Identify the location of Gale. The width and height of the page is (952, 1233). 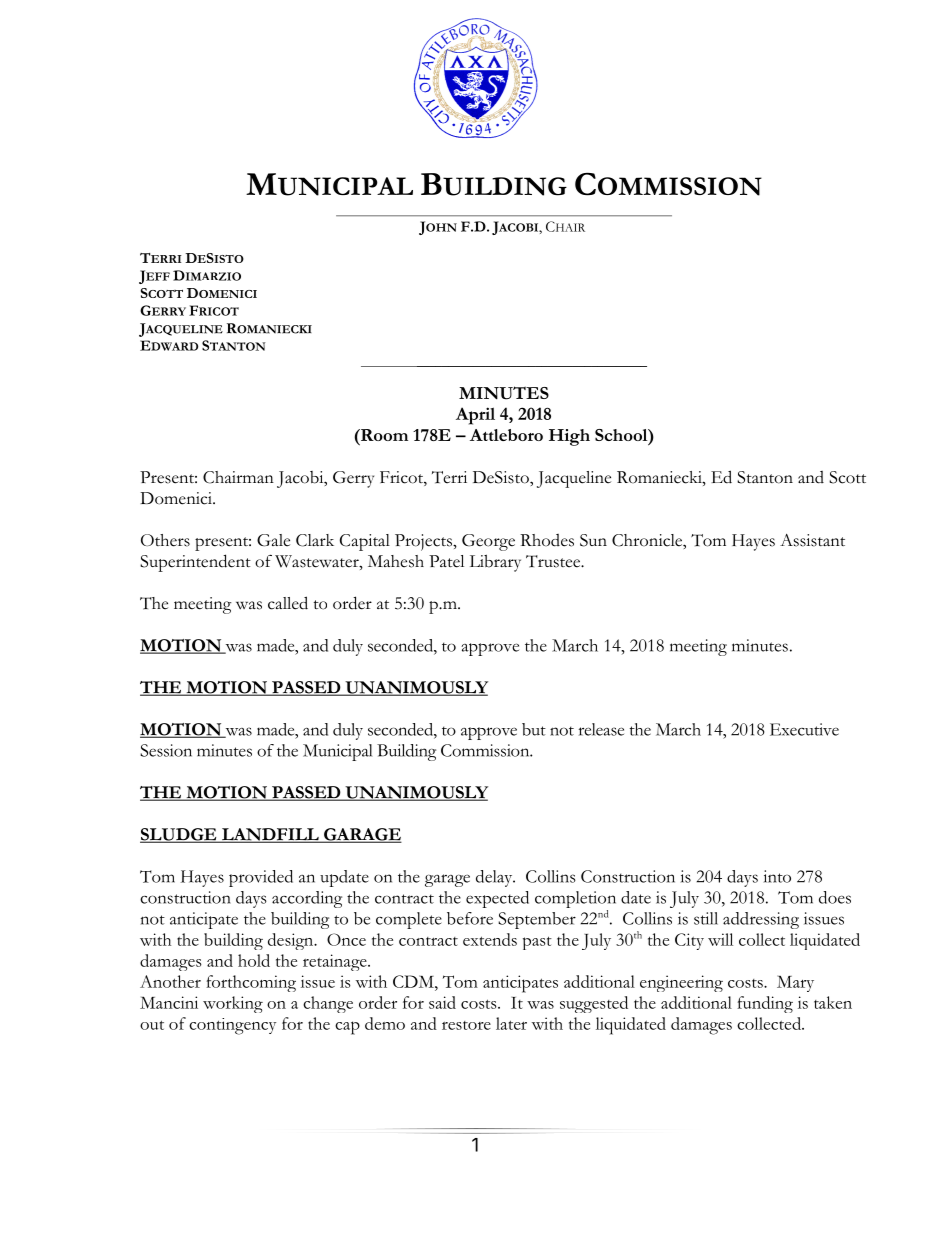
(273, 540).
